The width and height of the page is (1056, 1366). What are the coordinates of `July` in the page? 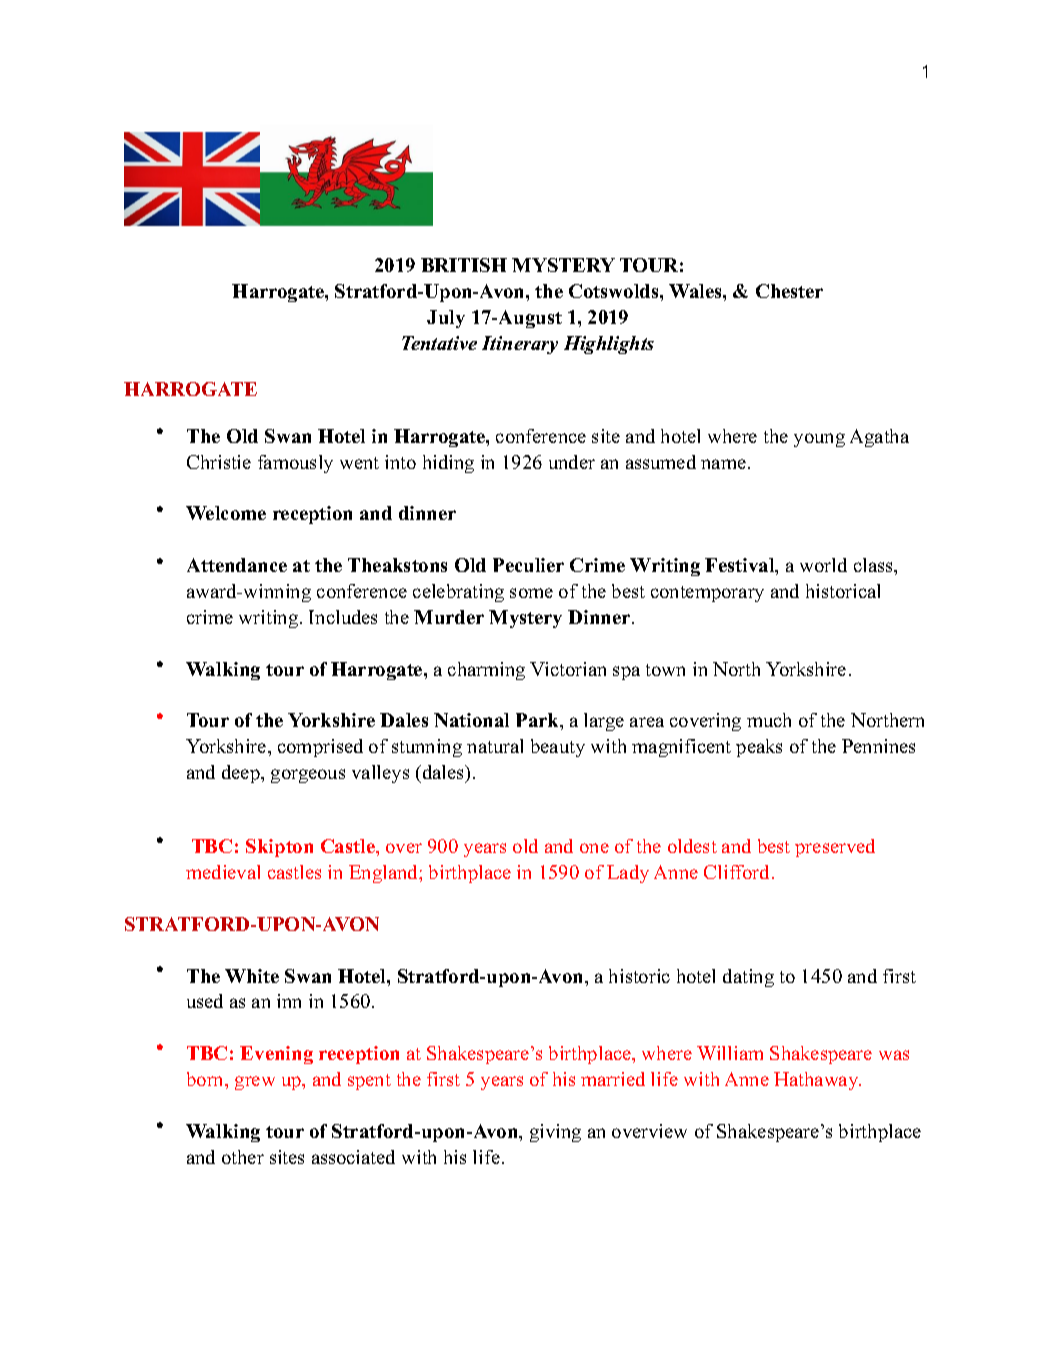 It's located at (446, 319).
